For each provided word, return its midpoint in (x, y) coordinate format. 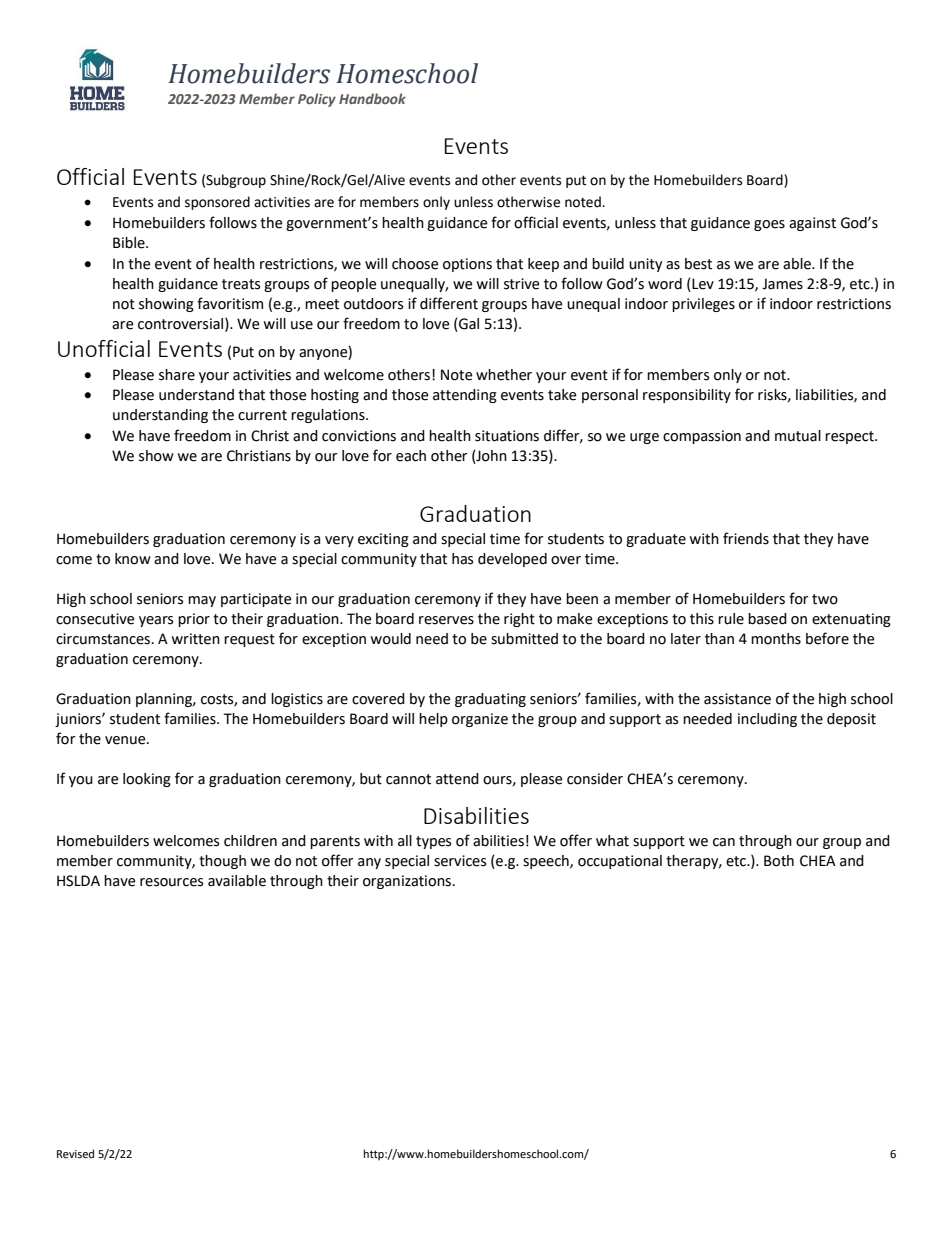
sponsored (217, 203)
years (156, 621)
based (767, 619)
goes (769, 225)
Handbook (372, 98)
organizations (407, 882)
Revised (75, 1153)
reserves (446, 620)
